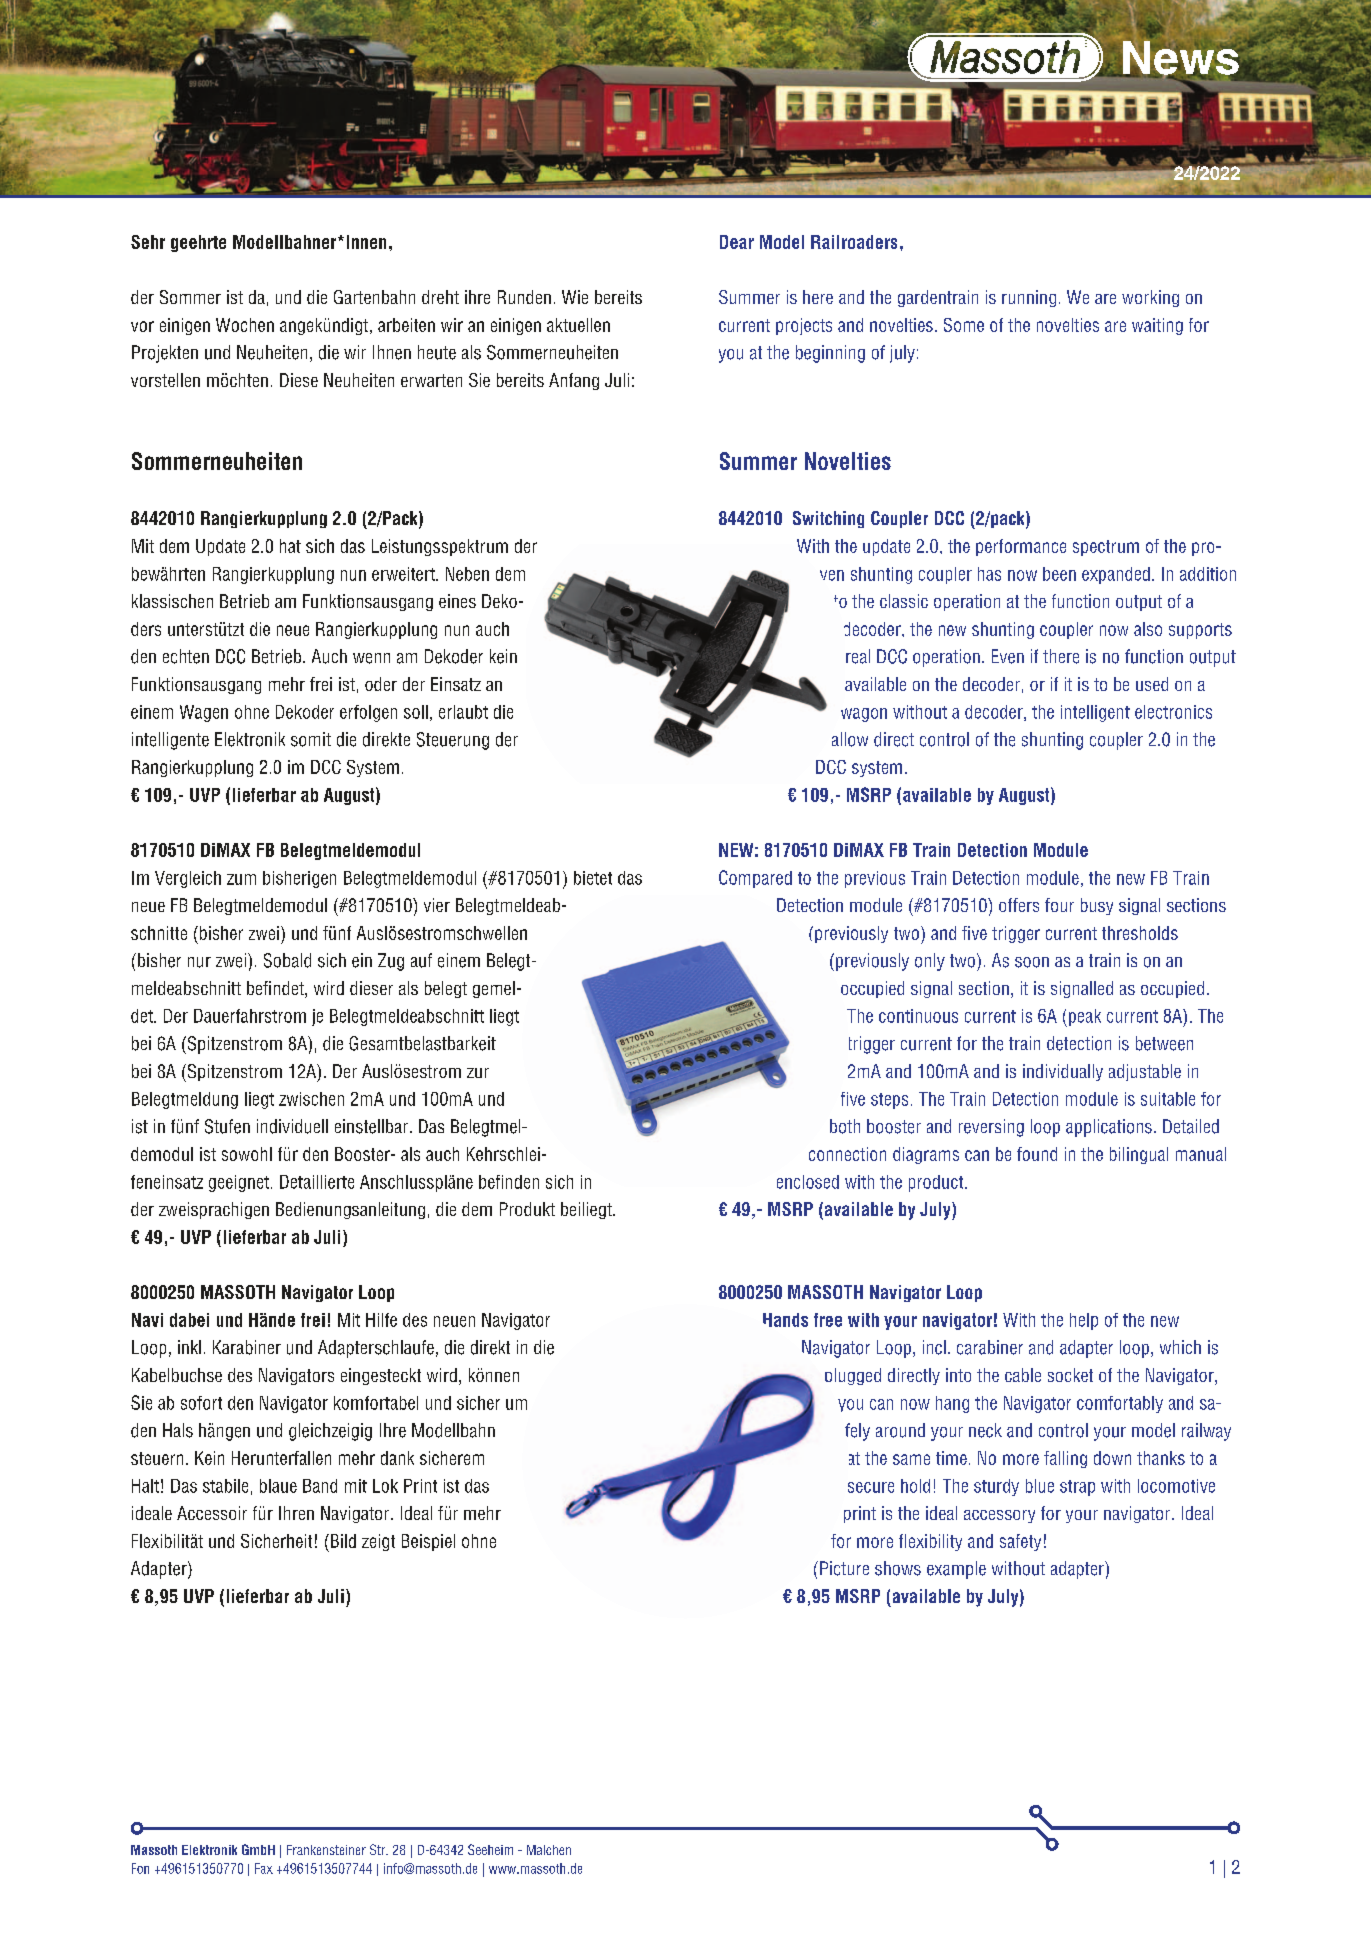 The width and height of the page is (1371, 1939). What do you see at coordinates (737, 242) in the page?
I see `Dear` at bounding box center [737, 242].
